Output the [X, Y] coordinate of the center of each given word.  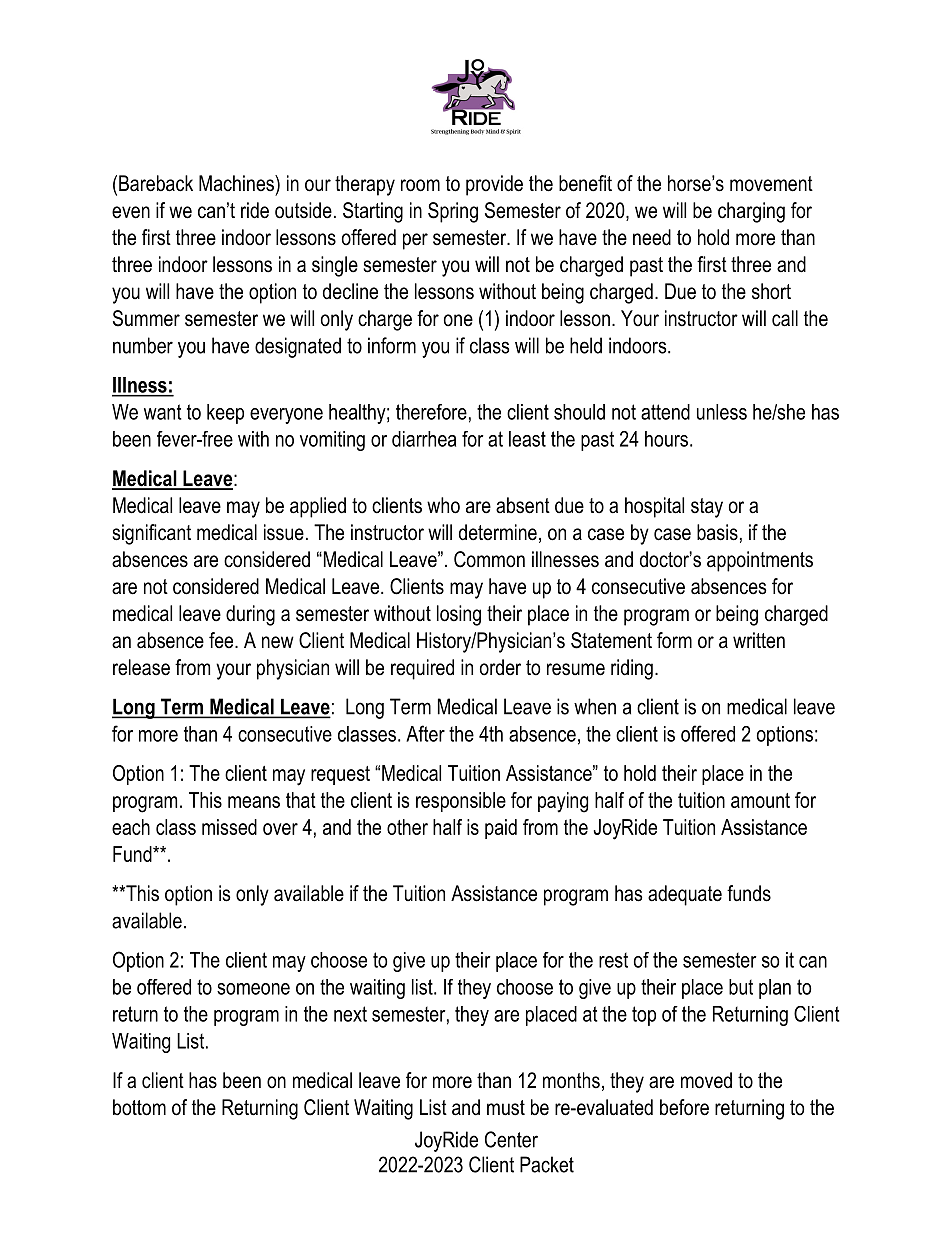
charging [751, 212]
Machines [237, 183]
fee [222, 640]
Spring [453, 212]
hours [666, 439]
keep [225, 414]
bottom [139, 1107]
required [422, 669]
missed [229, 827]
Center [511, 1139]
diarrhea [424, 439]
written [759, 640]
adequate [685, 895]
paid [501, 829]
